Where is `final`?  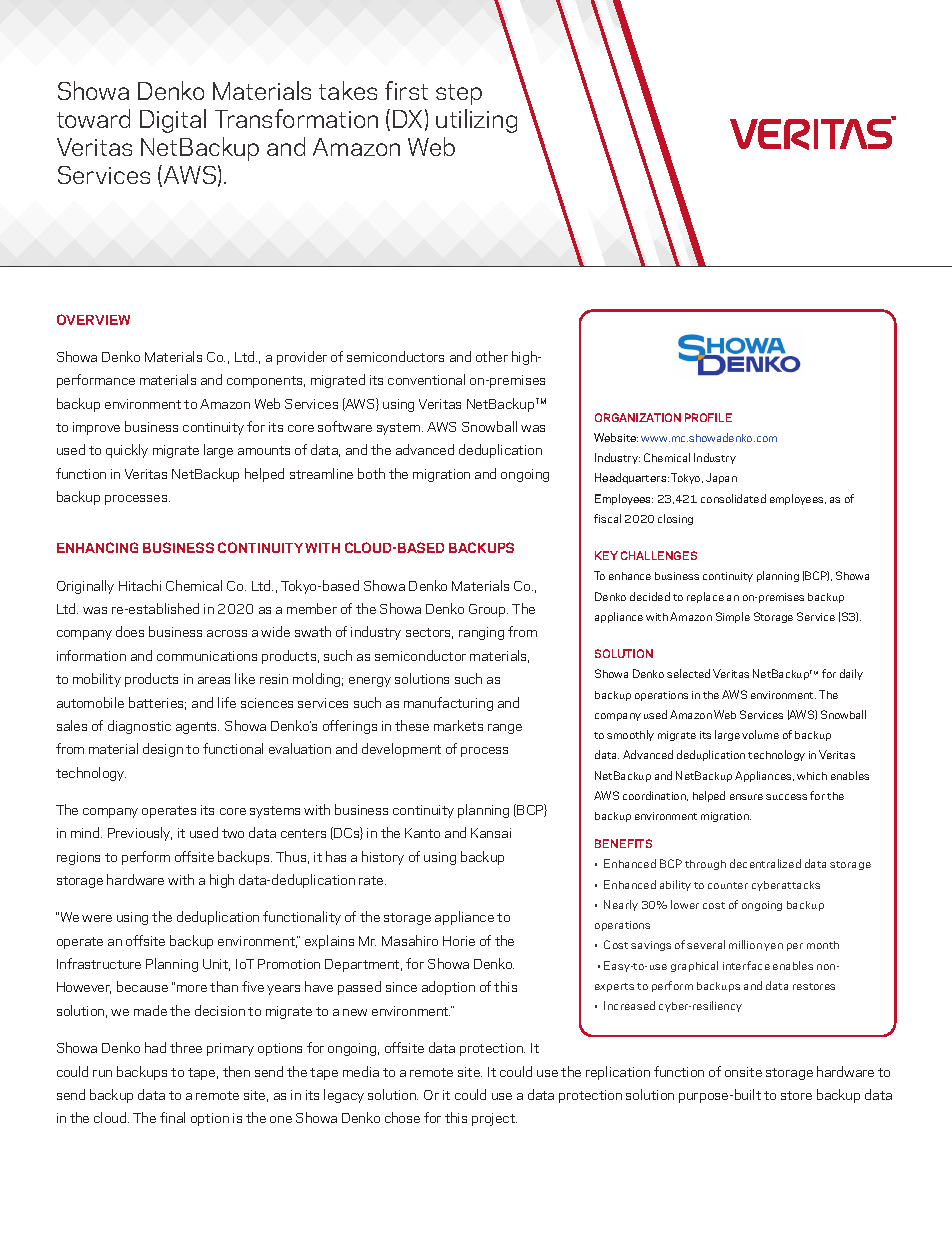
final is located at coordinates (172, 1117).
